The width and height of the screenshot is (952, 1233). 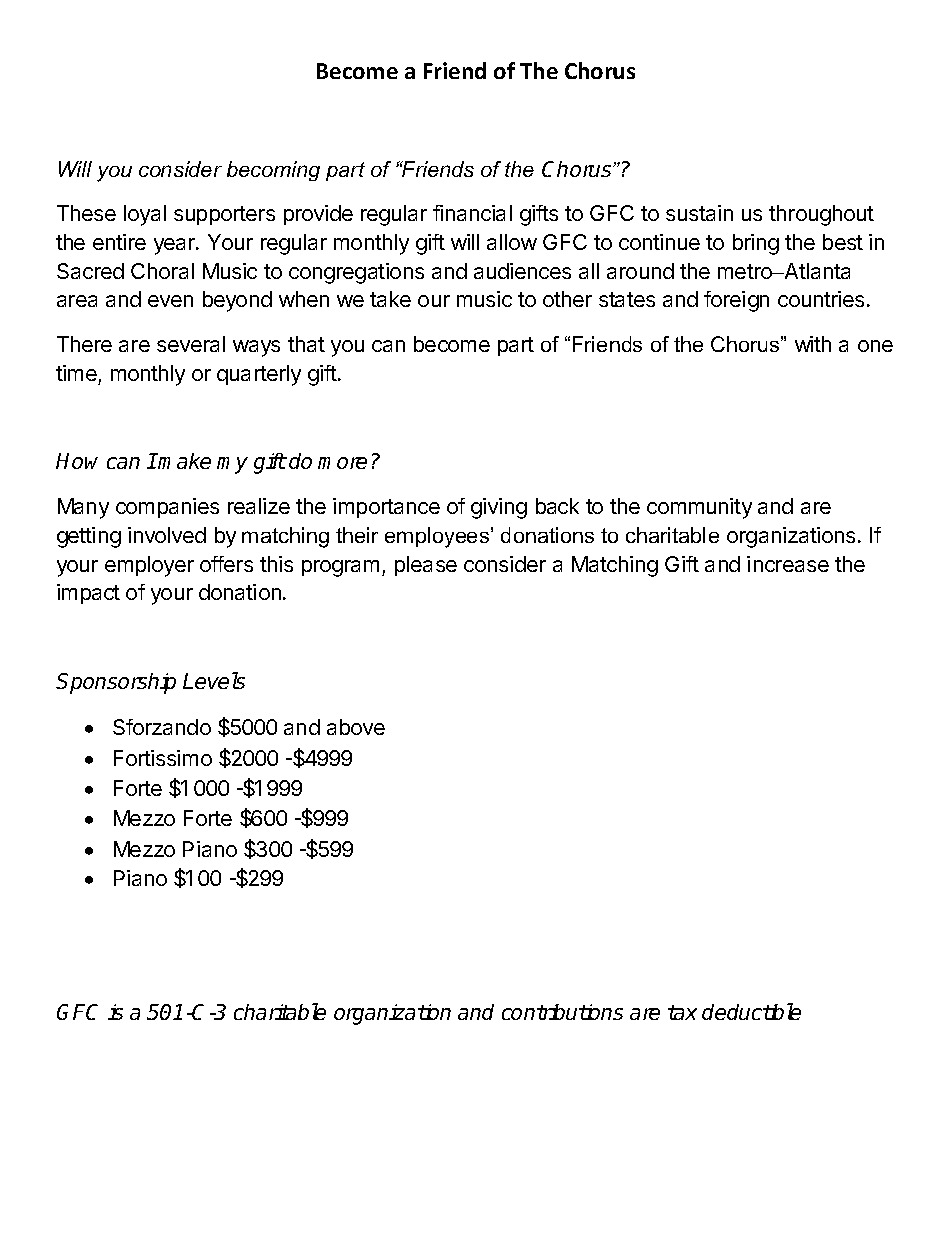 What do you see at coordinates (149, 566) in the screenshot?
I see `employer` at bounding box center [149, 566].
